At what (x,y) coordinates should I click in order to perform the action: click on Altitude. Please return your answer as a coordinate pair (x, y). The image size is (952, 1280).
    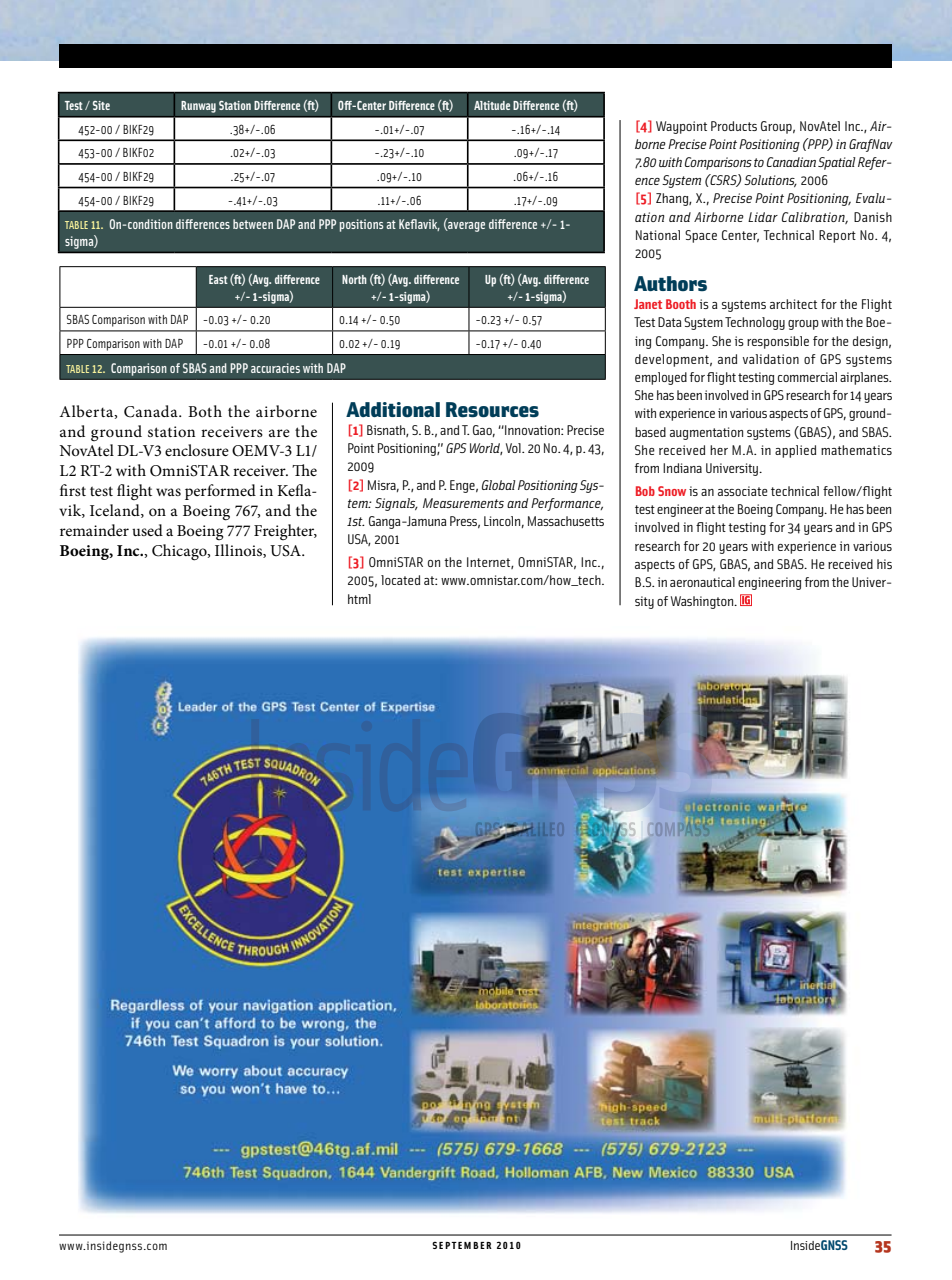
    Looking at the image, I should click on (492, 105).
